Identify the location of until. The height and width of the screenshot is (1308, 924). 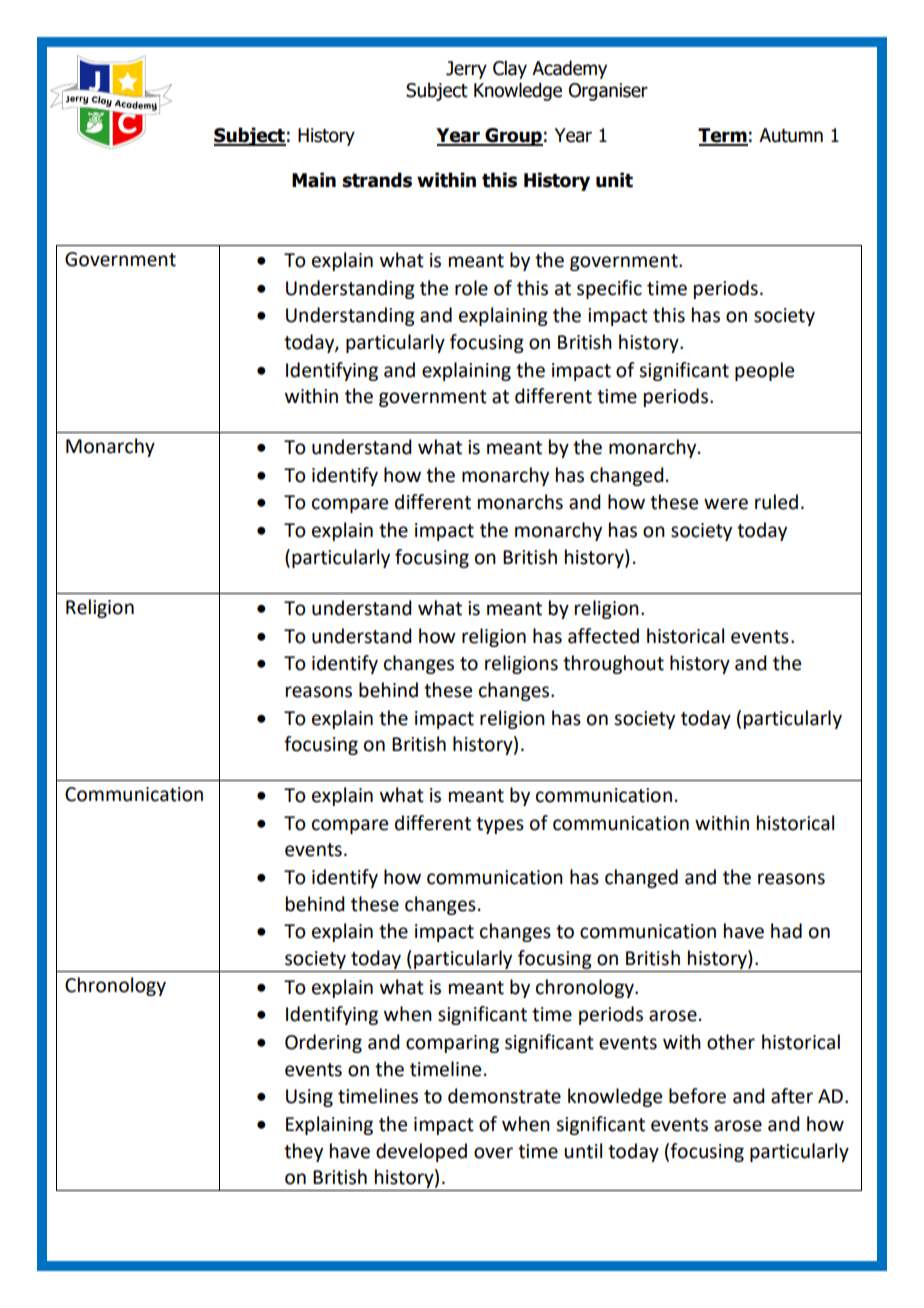
(583, 1151).
